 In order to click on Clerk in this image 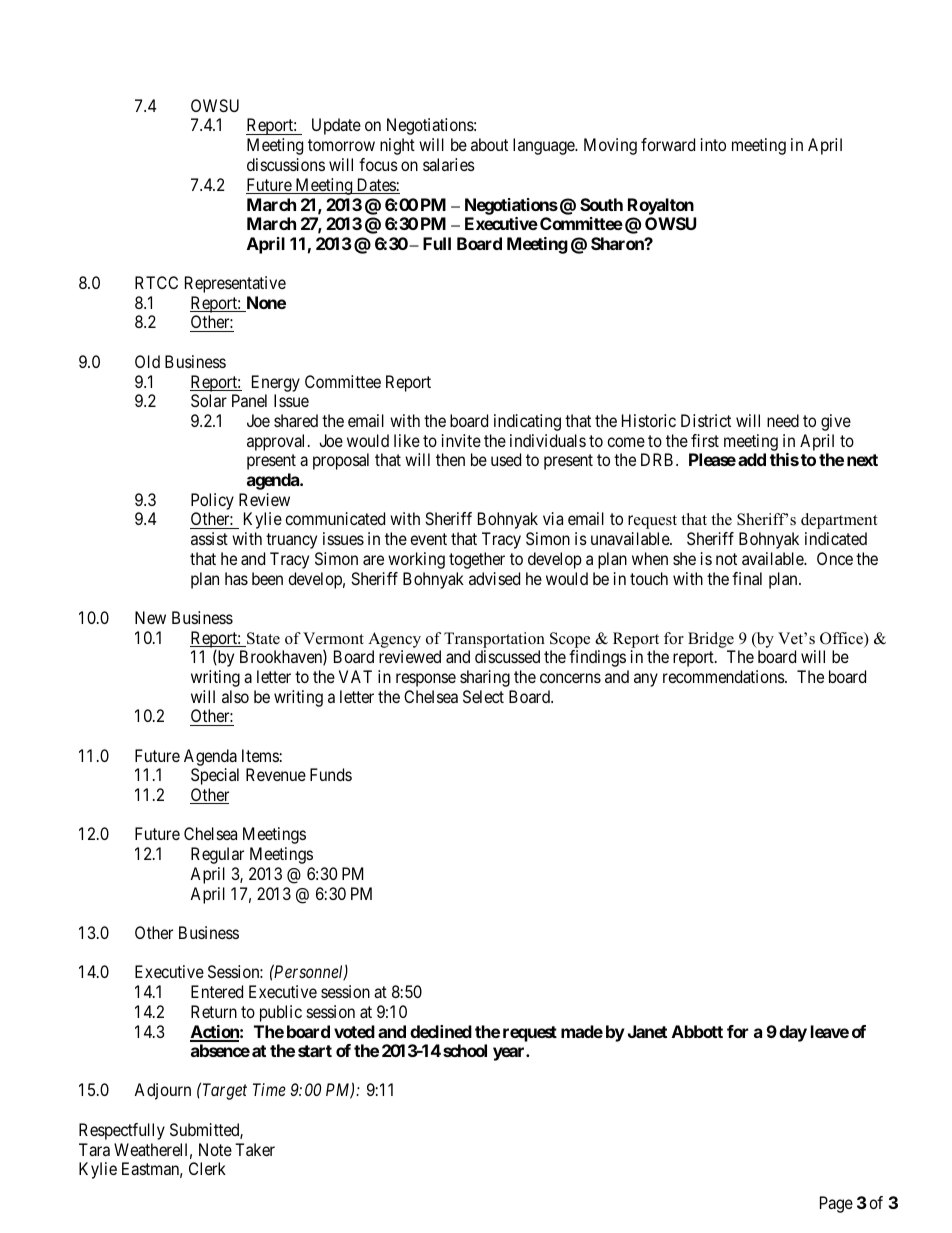, I will do `click(207, 1168)`.
